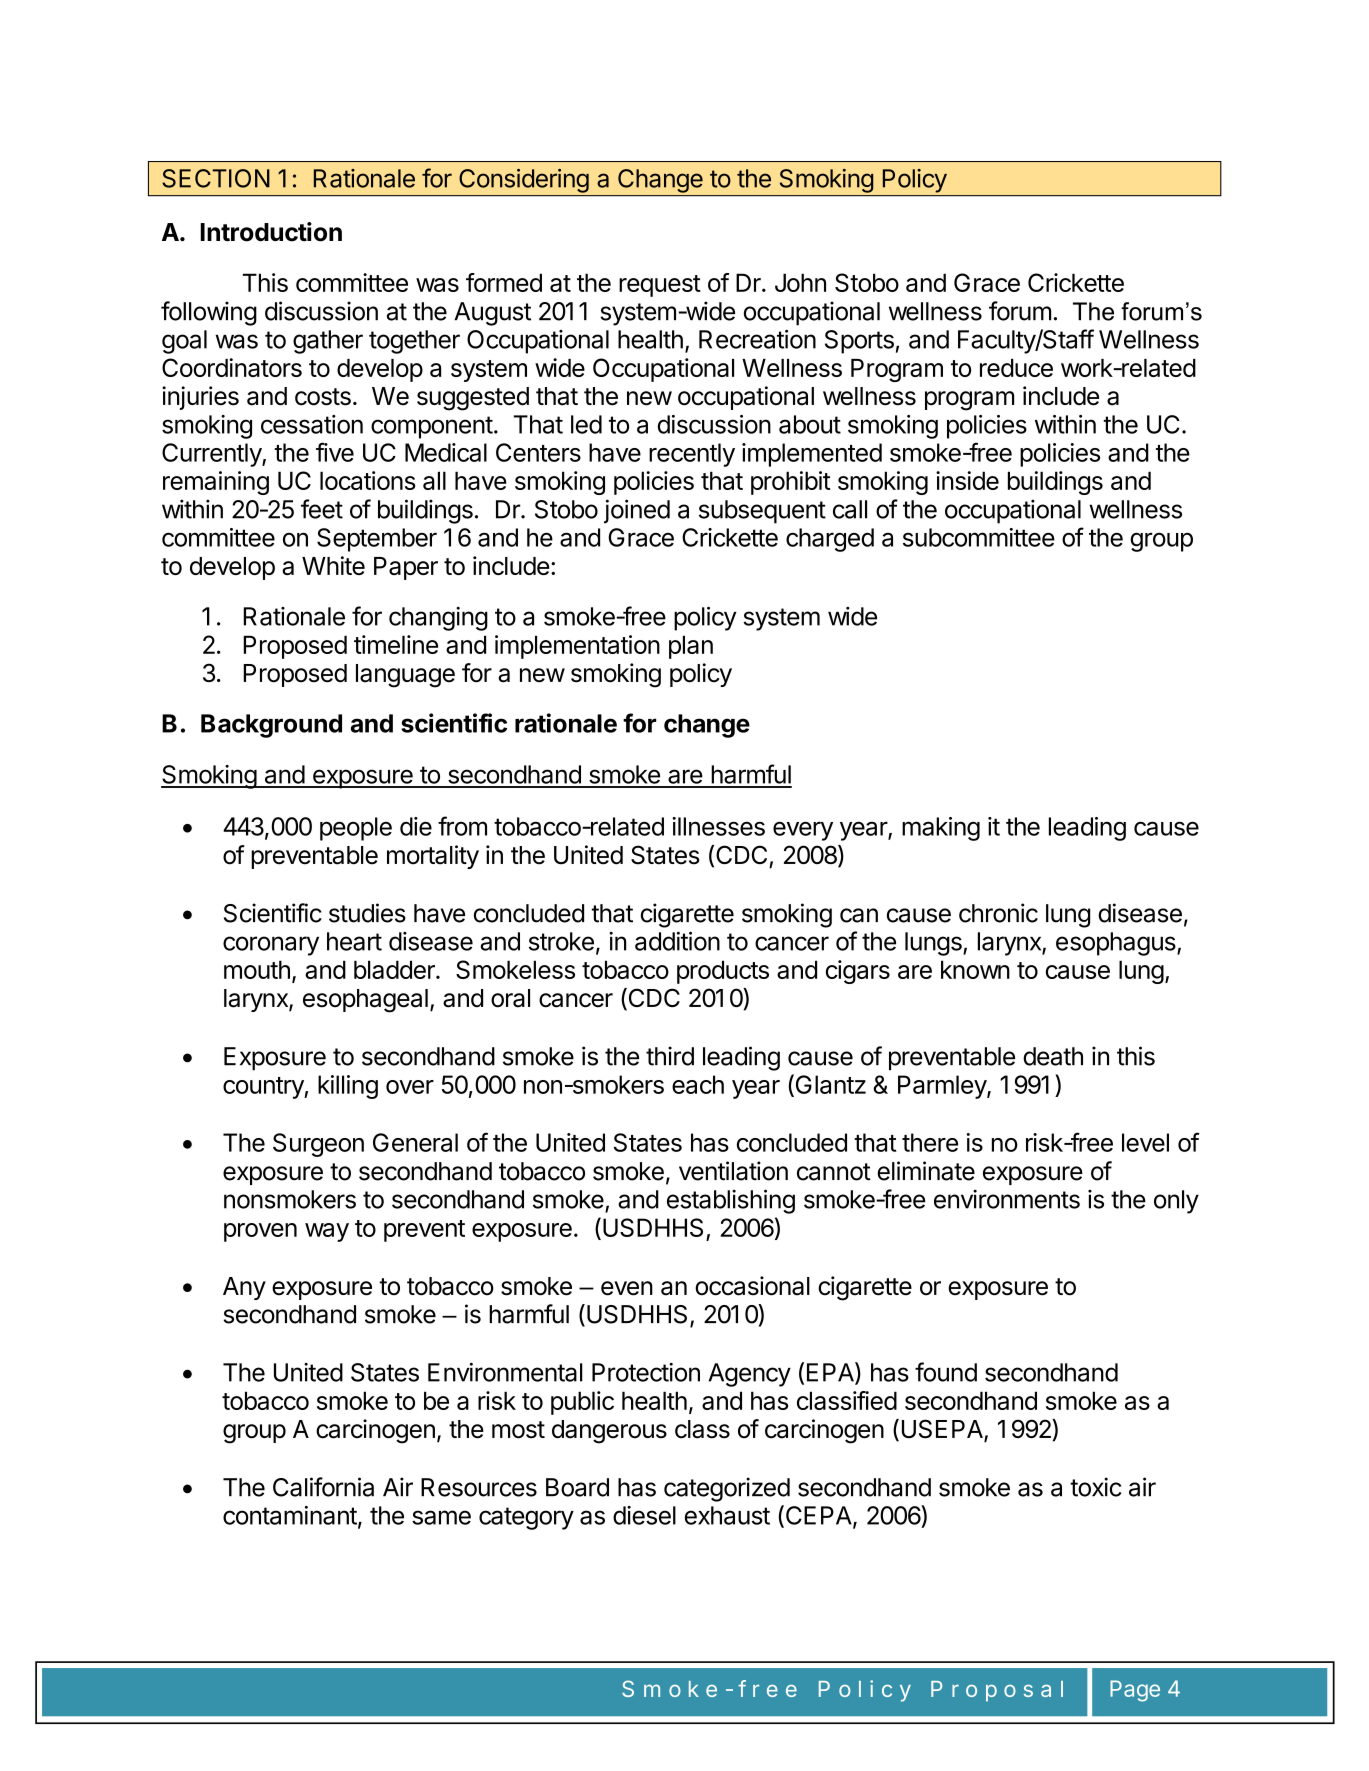 The width and height of the image is (1369, 1771). Describe the element at coordinates (660, 286) in the image. I see `request` at that location.
